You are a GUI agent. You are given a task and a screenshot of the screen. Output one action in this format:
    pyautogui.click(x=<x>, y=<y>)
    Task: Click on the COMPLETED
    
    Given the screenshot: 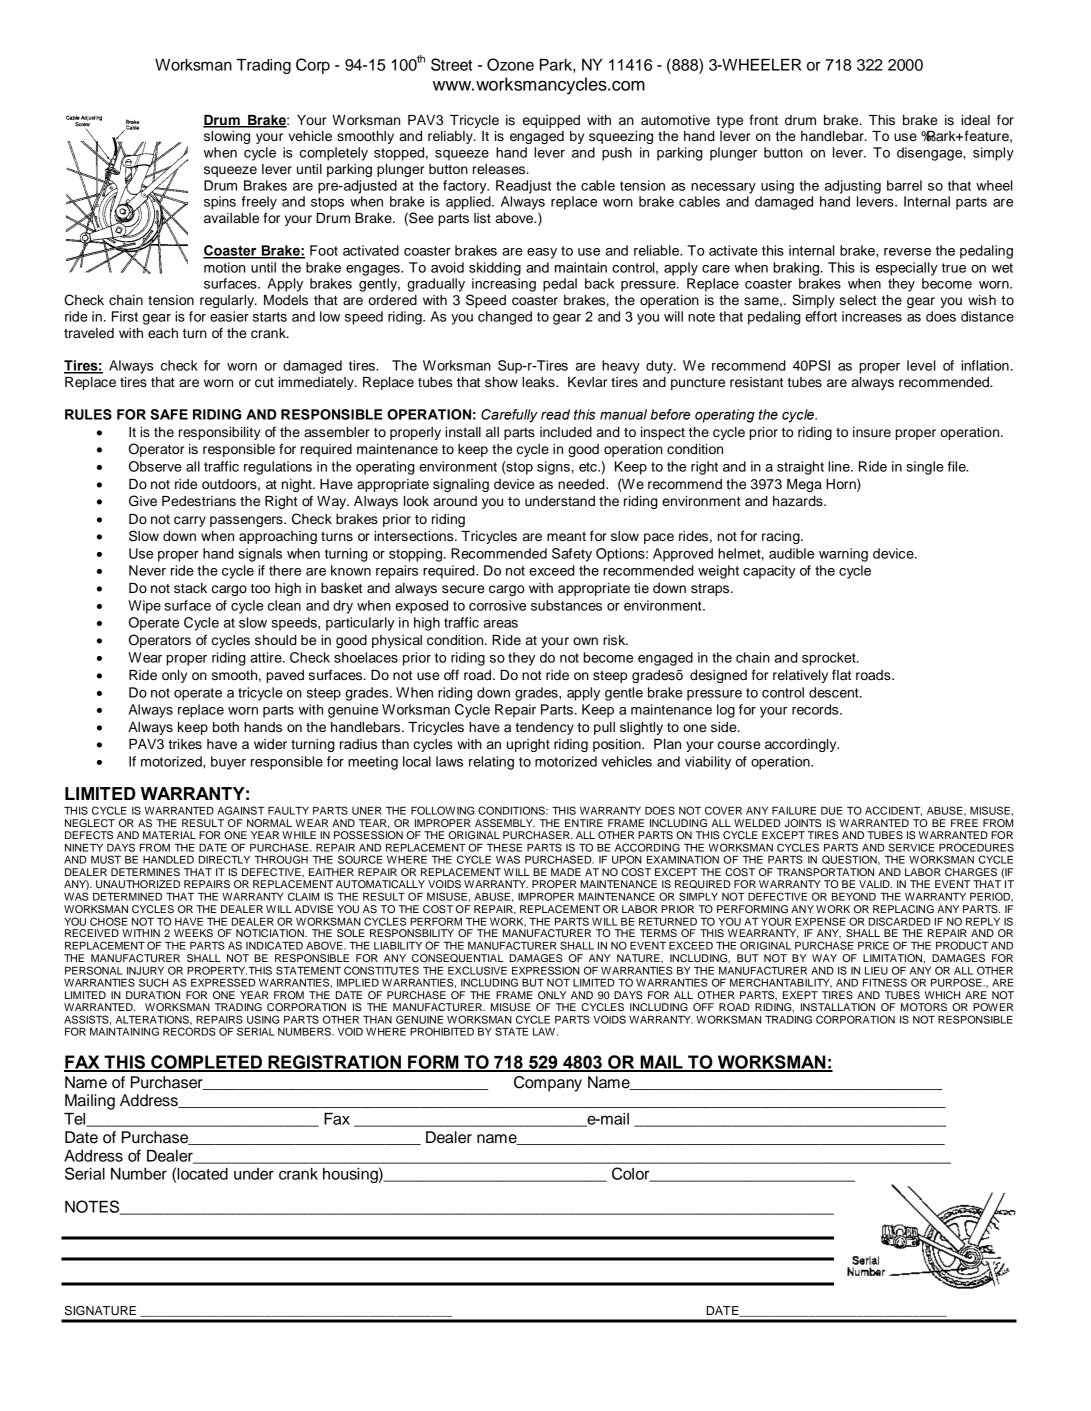 What is the action you would take?
    pyautogui.click(x=206, y=1063)
